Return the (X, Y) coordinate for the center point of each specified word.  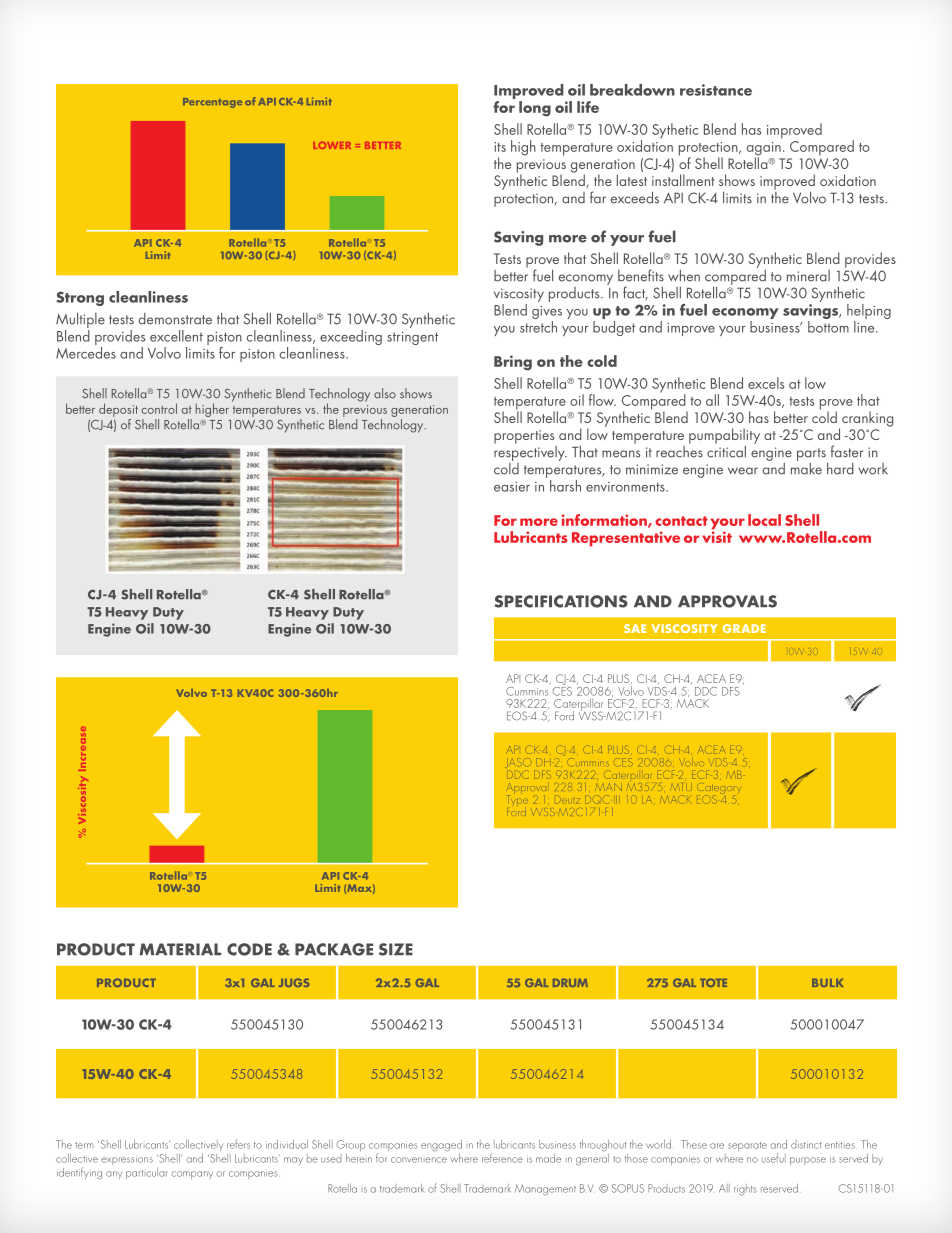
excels (766, 383)
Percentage (212, 103)
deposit (118, 410)
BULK (827, 983)
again (764, 150)
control (159, 408)
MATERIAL (180, 949)
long (535, 109)
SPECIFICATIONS (561, 601)
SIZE (396, 949)
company (192, 1175)
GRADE (744, 628)
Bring (513, 363)
